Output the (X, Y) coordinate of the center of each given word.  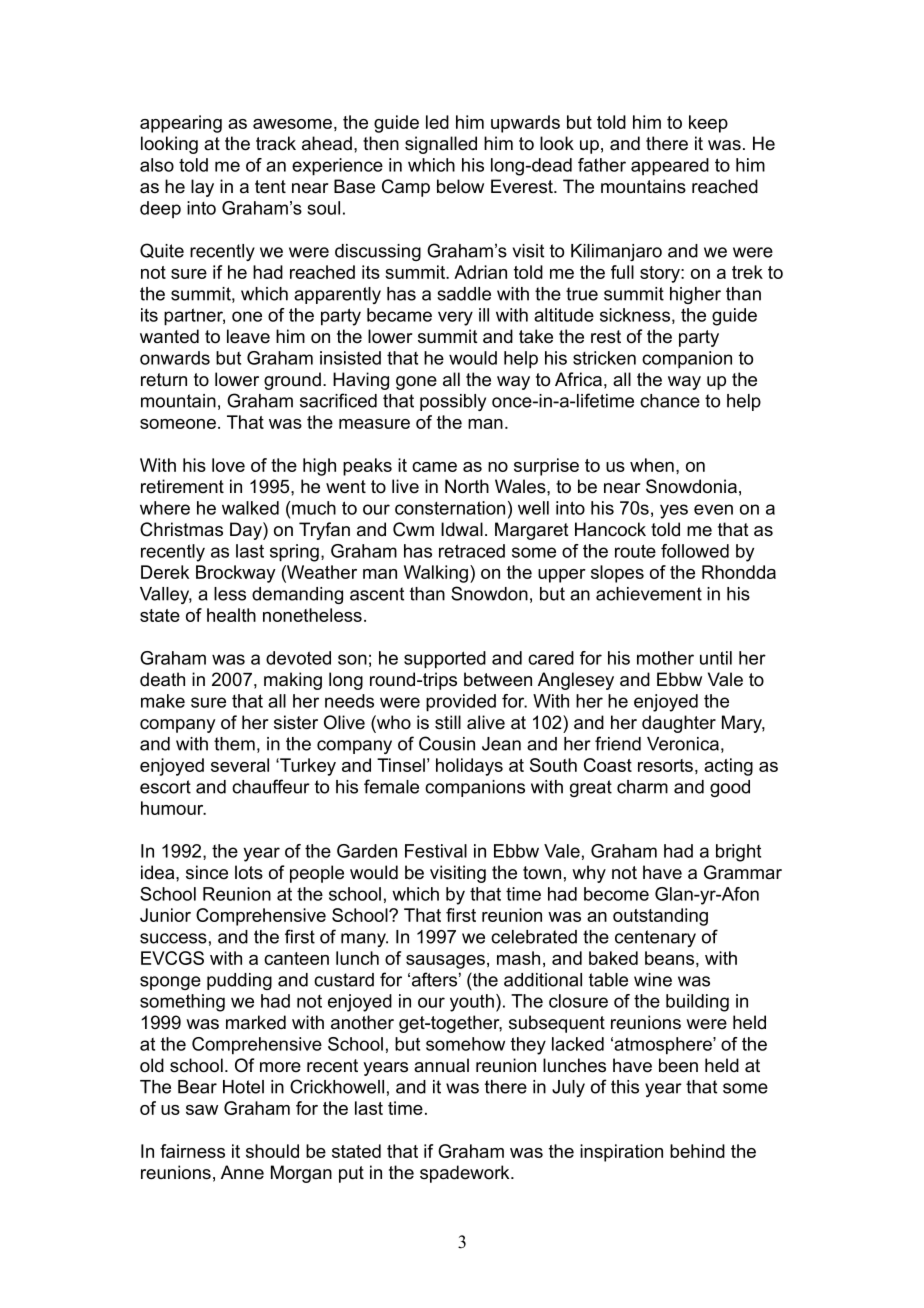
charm (642, 787)
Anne (242, 1172)
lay (202, 188)
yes (674, 511)
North (467, 486)
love (228, 465)
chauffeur (271, 786)
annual (441, 1065)
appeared (670, 167)
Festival (436, 851)
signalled (441, 145)
